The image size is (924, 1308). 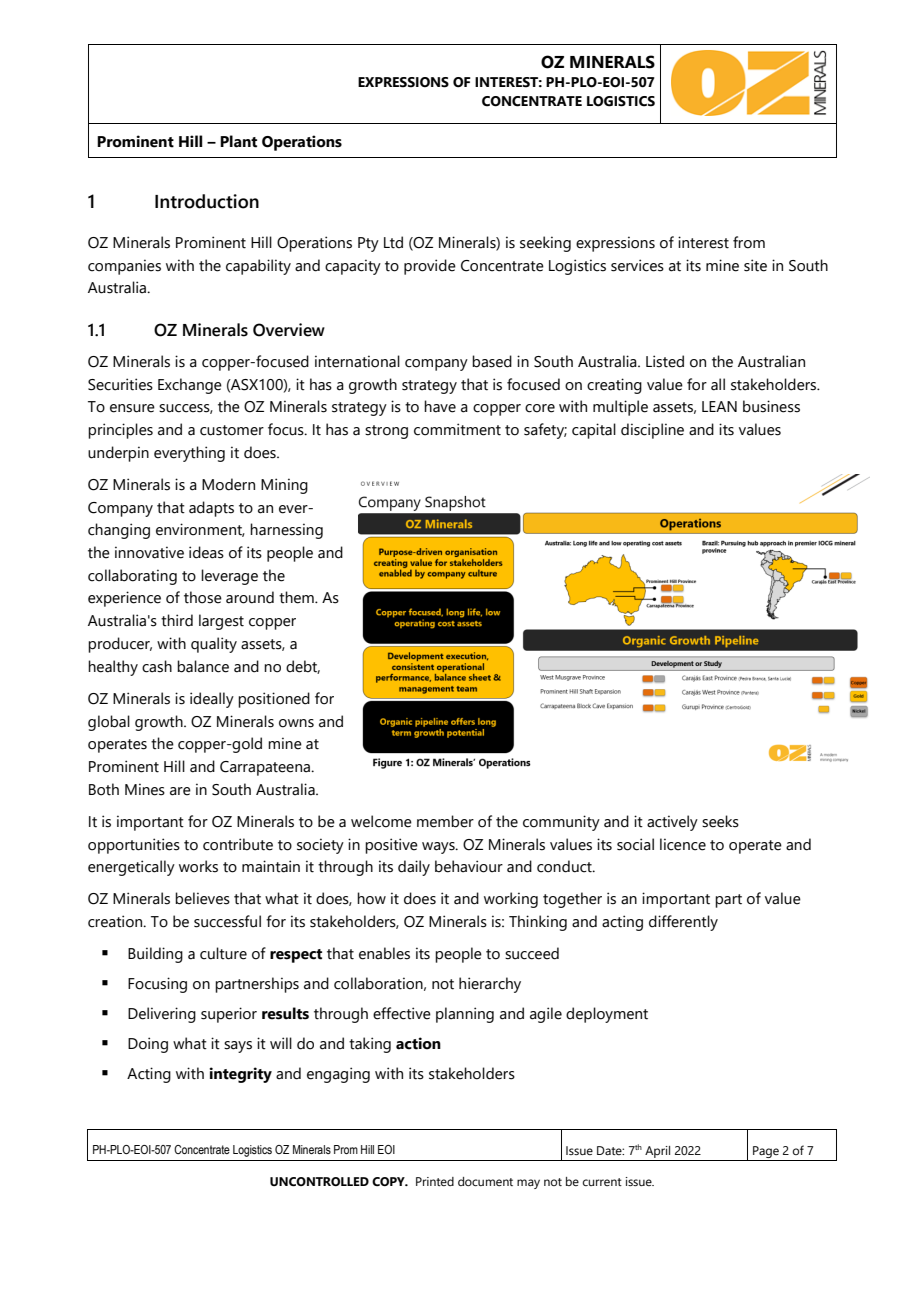 I want to click on debt, so click(x=303, y=667).
